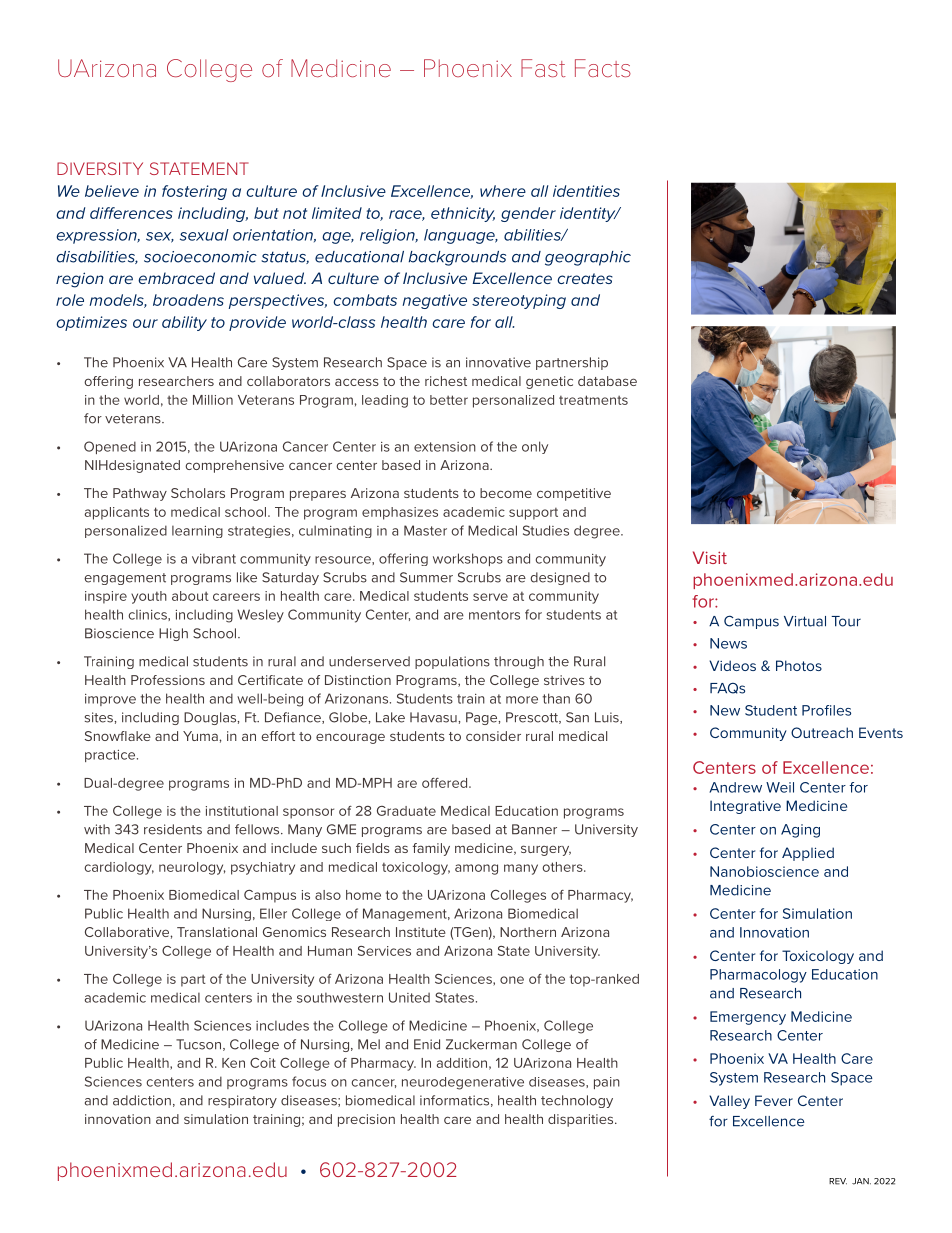 The width and height of the screenshot is (952, 1233). Describe the element at coordinates (142, 1100) in the screenshot. I see `addiction` at that location.
